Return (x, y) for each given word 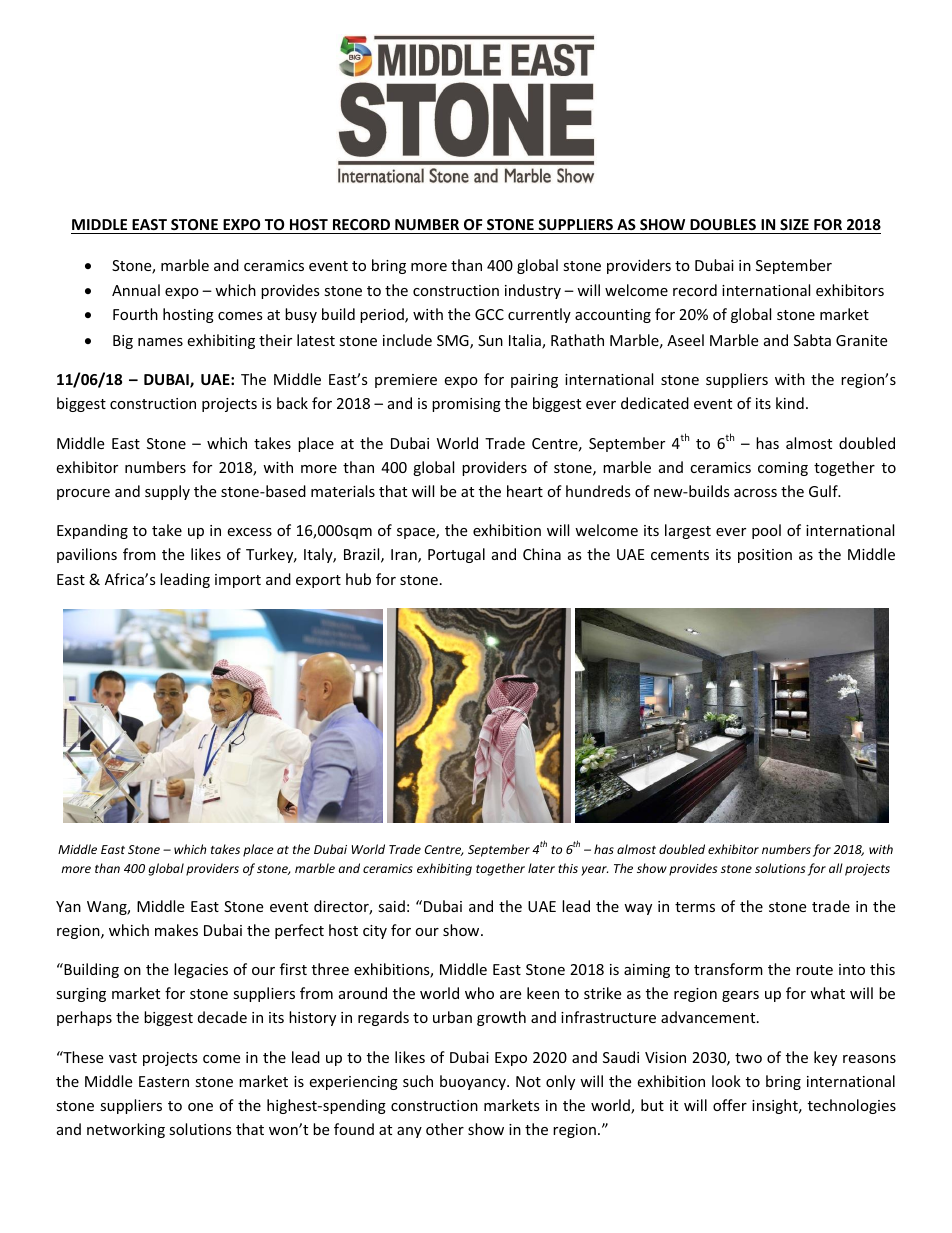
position (765, 556)
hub (358, 579)
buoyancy (474, 1082)
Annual (136, 290)
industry (533, 291)
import (238, 581)
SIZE (794, 224)
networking (126, 1130)
